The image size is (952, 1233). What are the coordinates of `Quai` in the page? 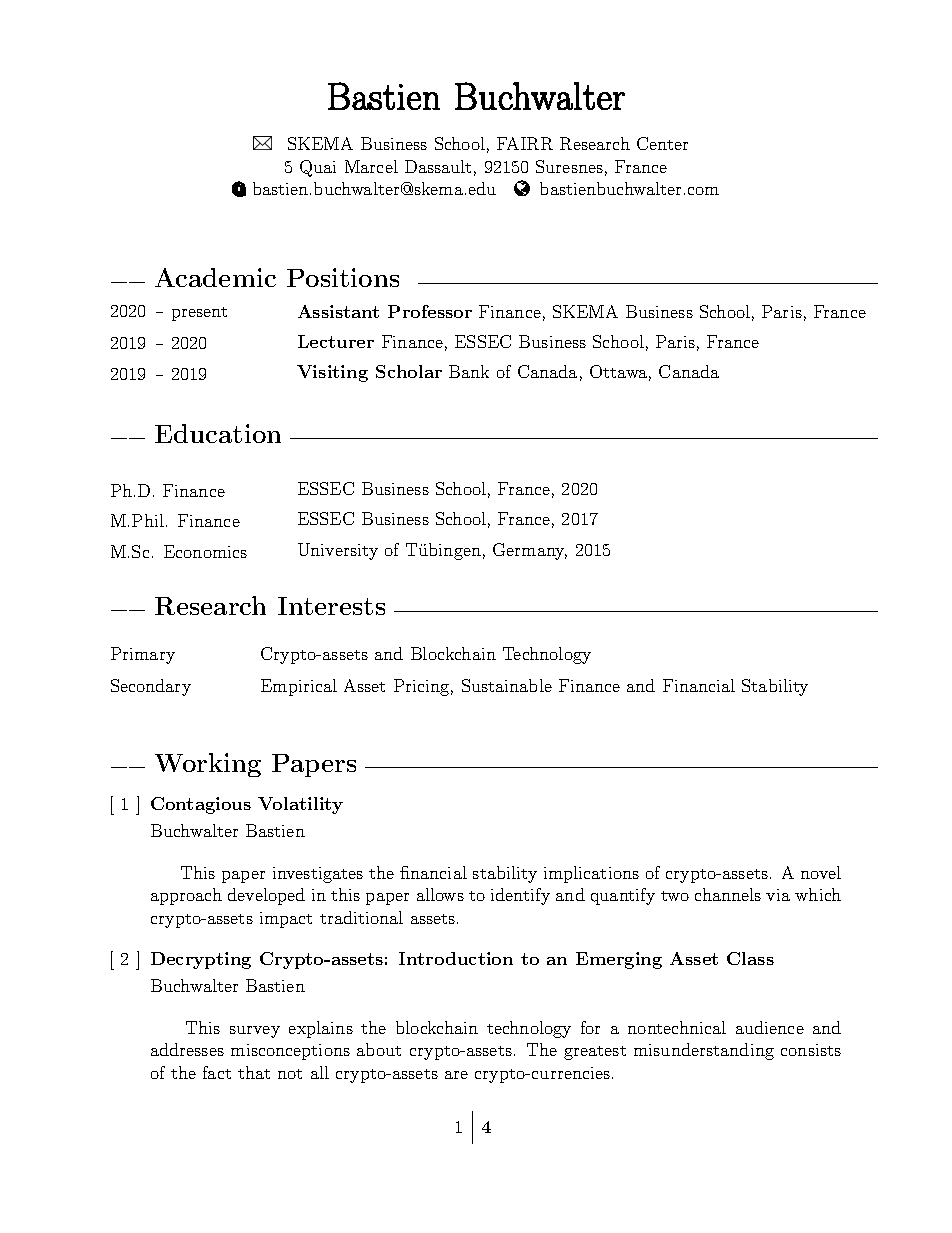 It's located at (318, 168).
